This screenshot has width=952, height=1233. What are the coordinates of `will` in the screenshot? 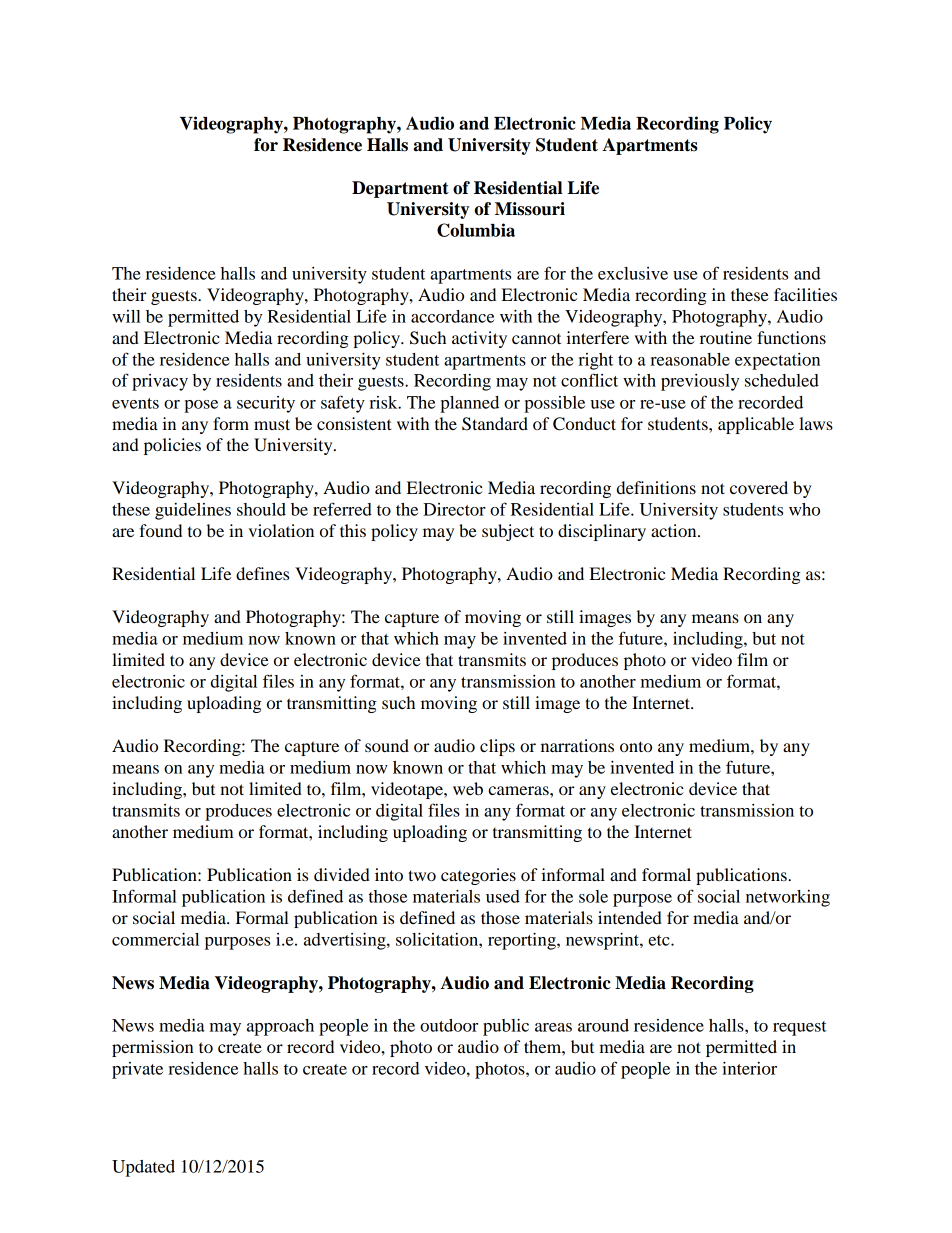 It's located at (126, 316).
